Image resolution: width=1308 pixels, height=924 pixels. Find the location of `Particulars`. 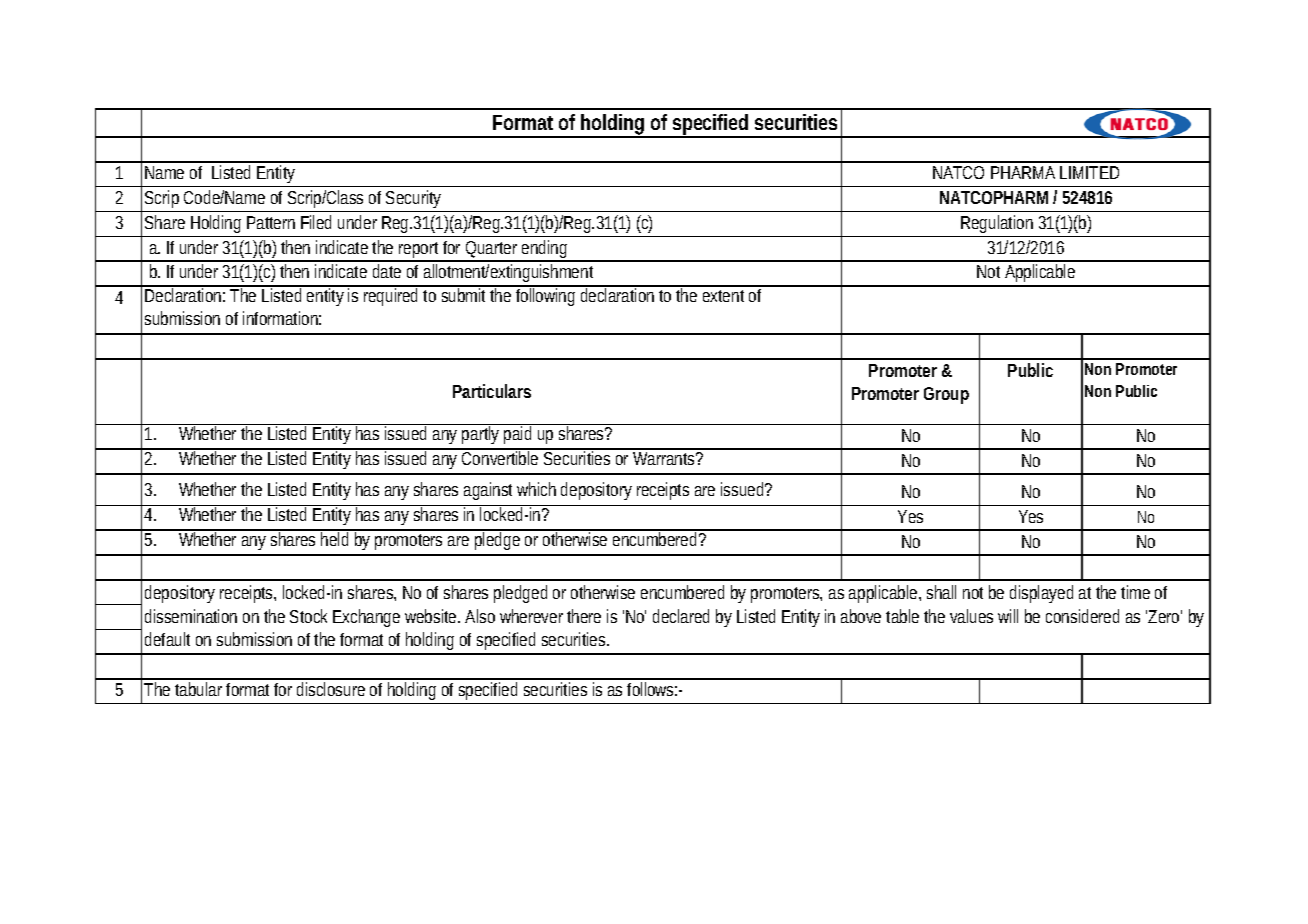

Particulars is located at coordinates (492, 391).
